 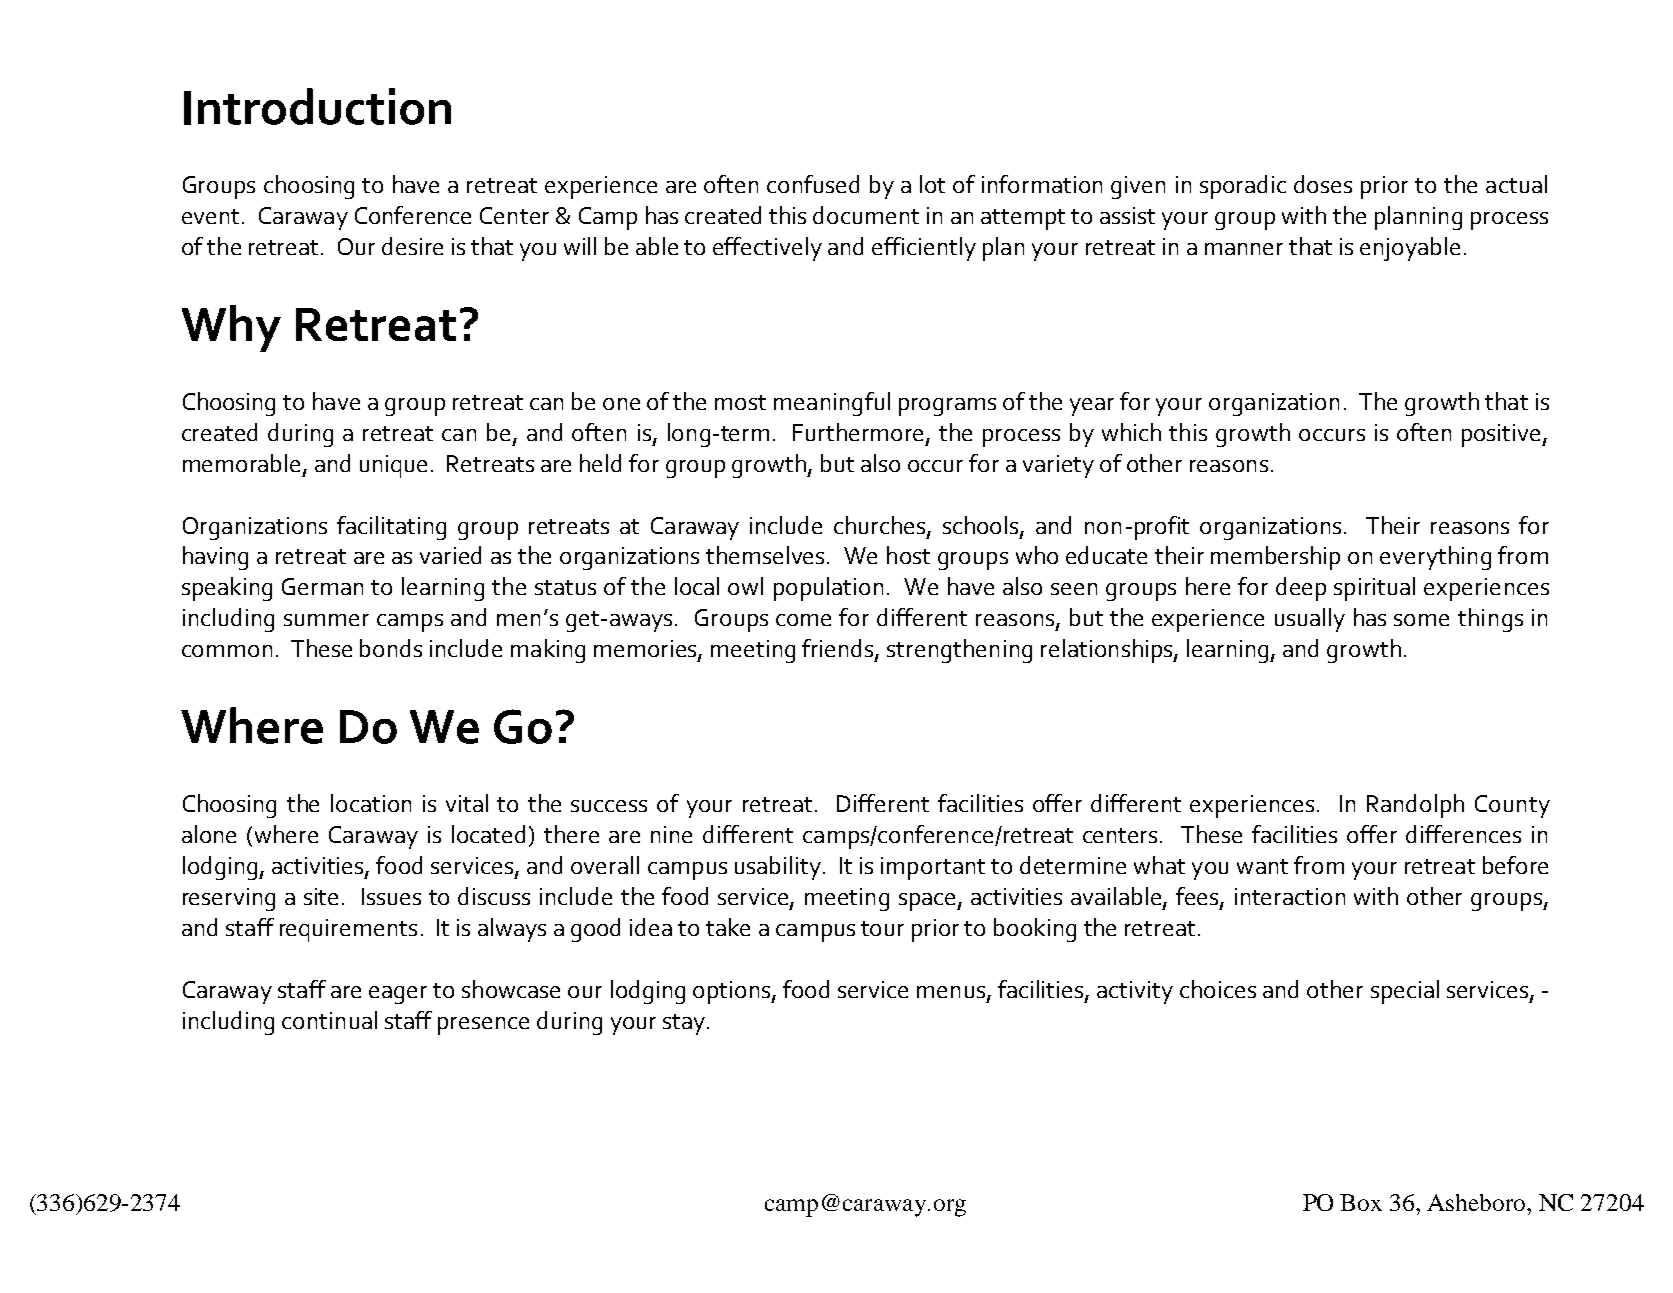 I want to click on stay, so click(x=684, y=1024).
